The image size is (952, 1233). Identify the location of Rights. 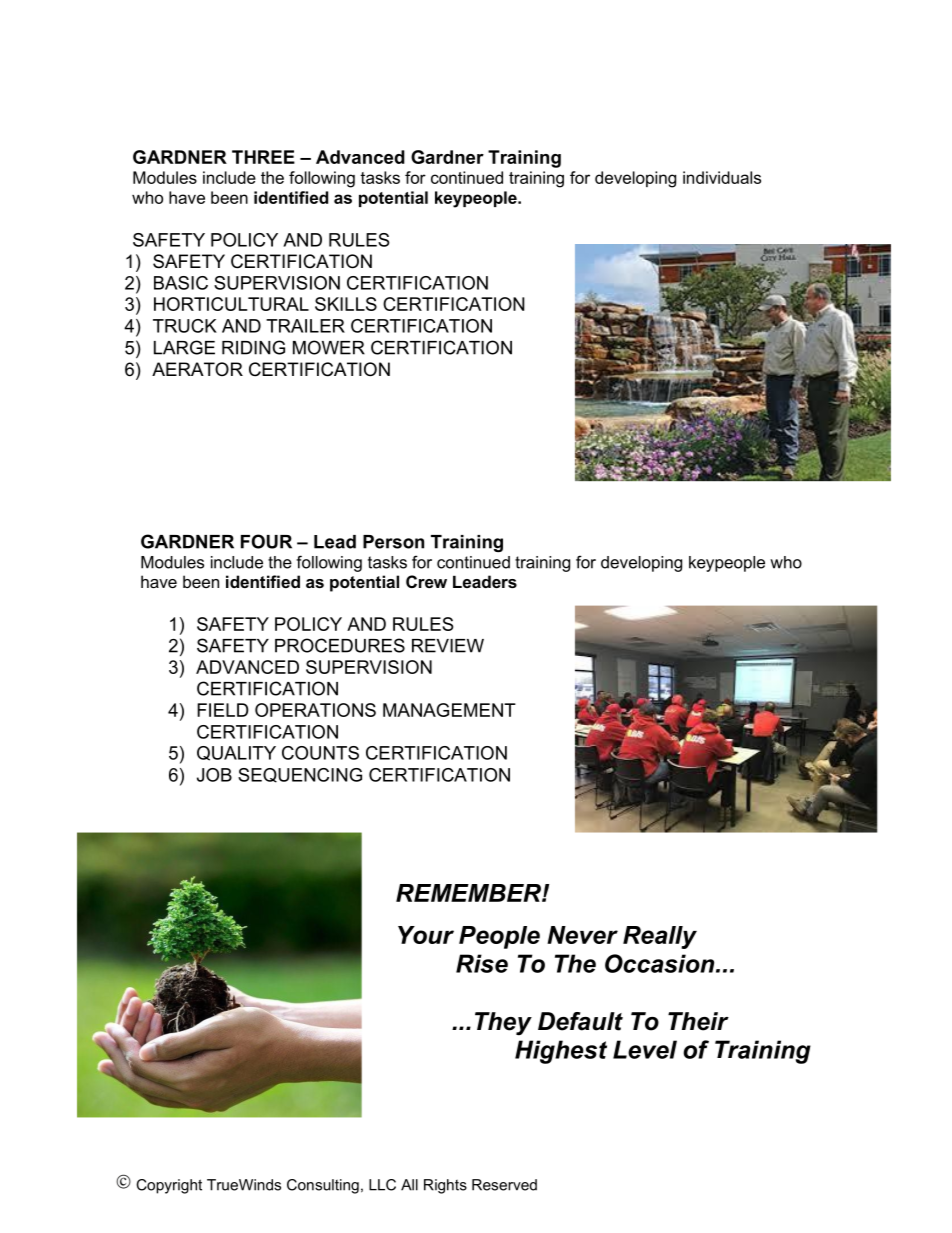
(445, 1186).
